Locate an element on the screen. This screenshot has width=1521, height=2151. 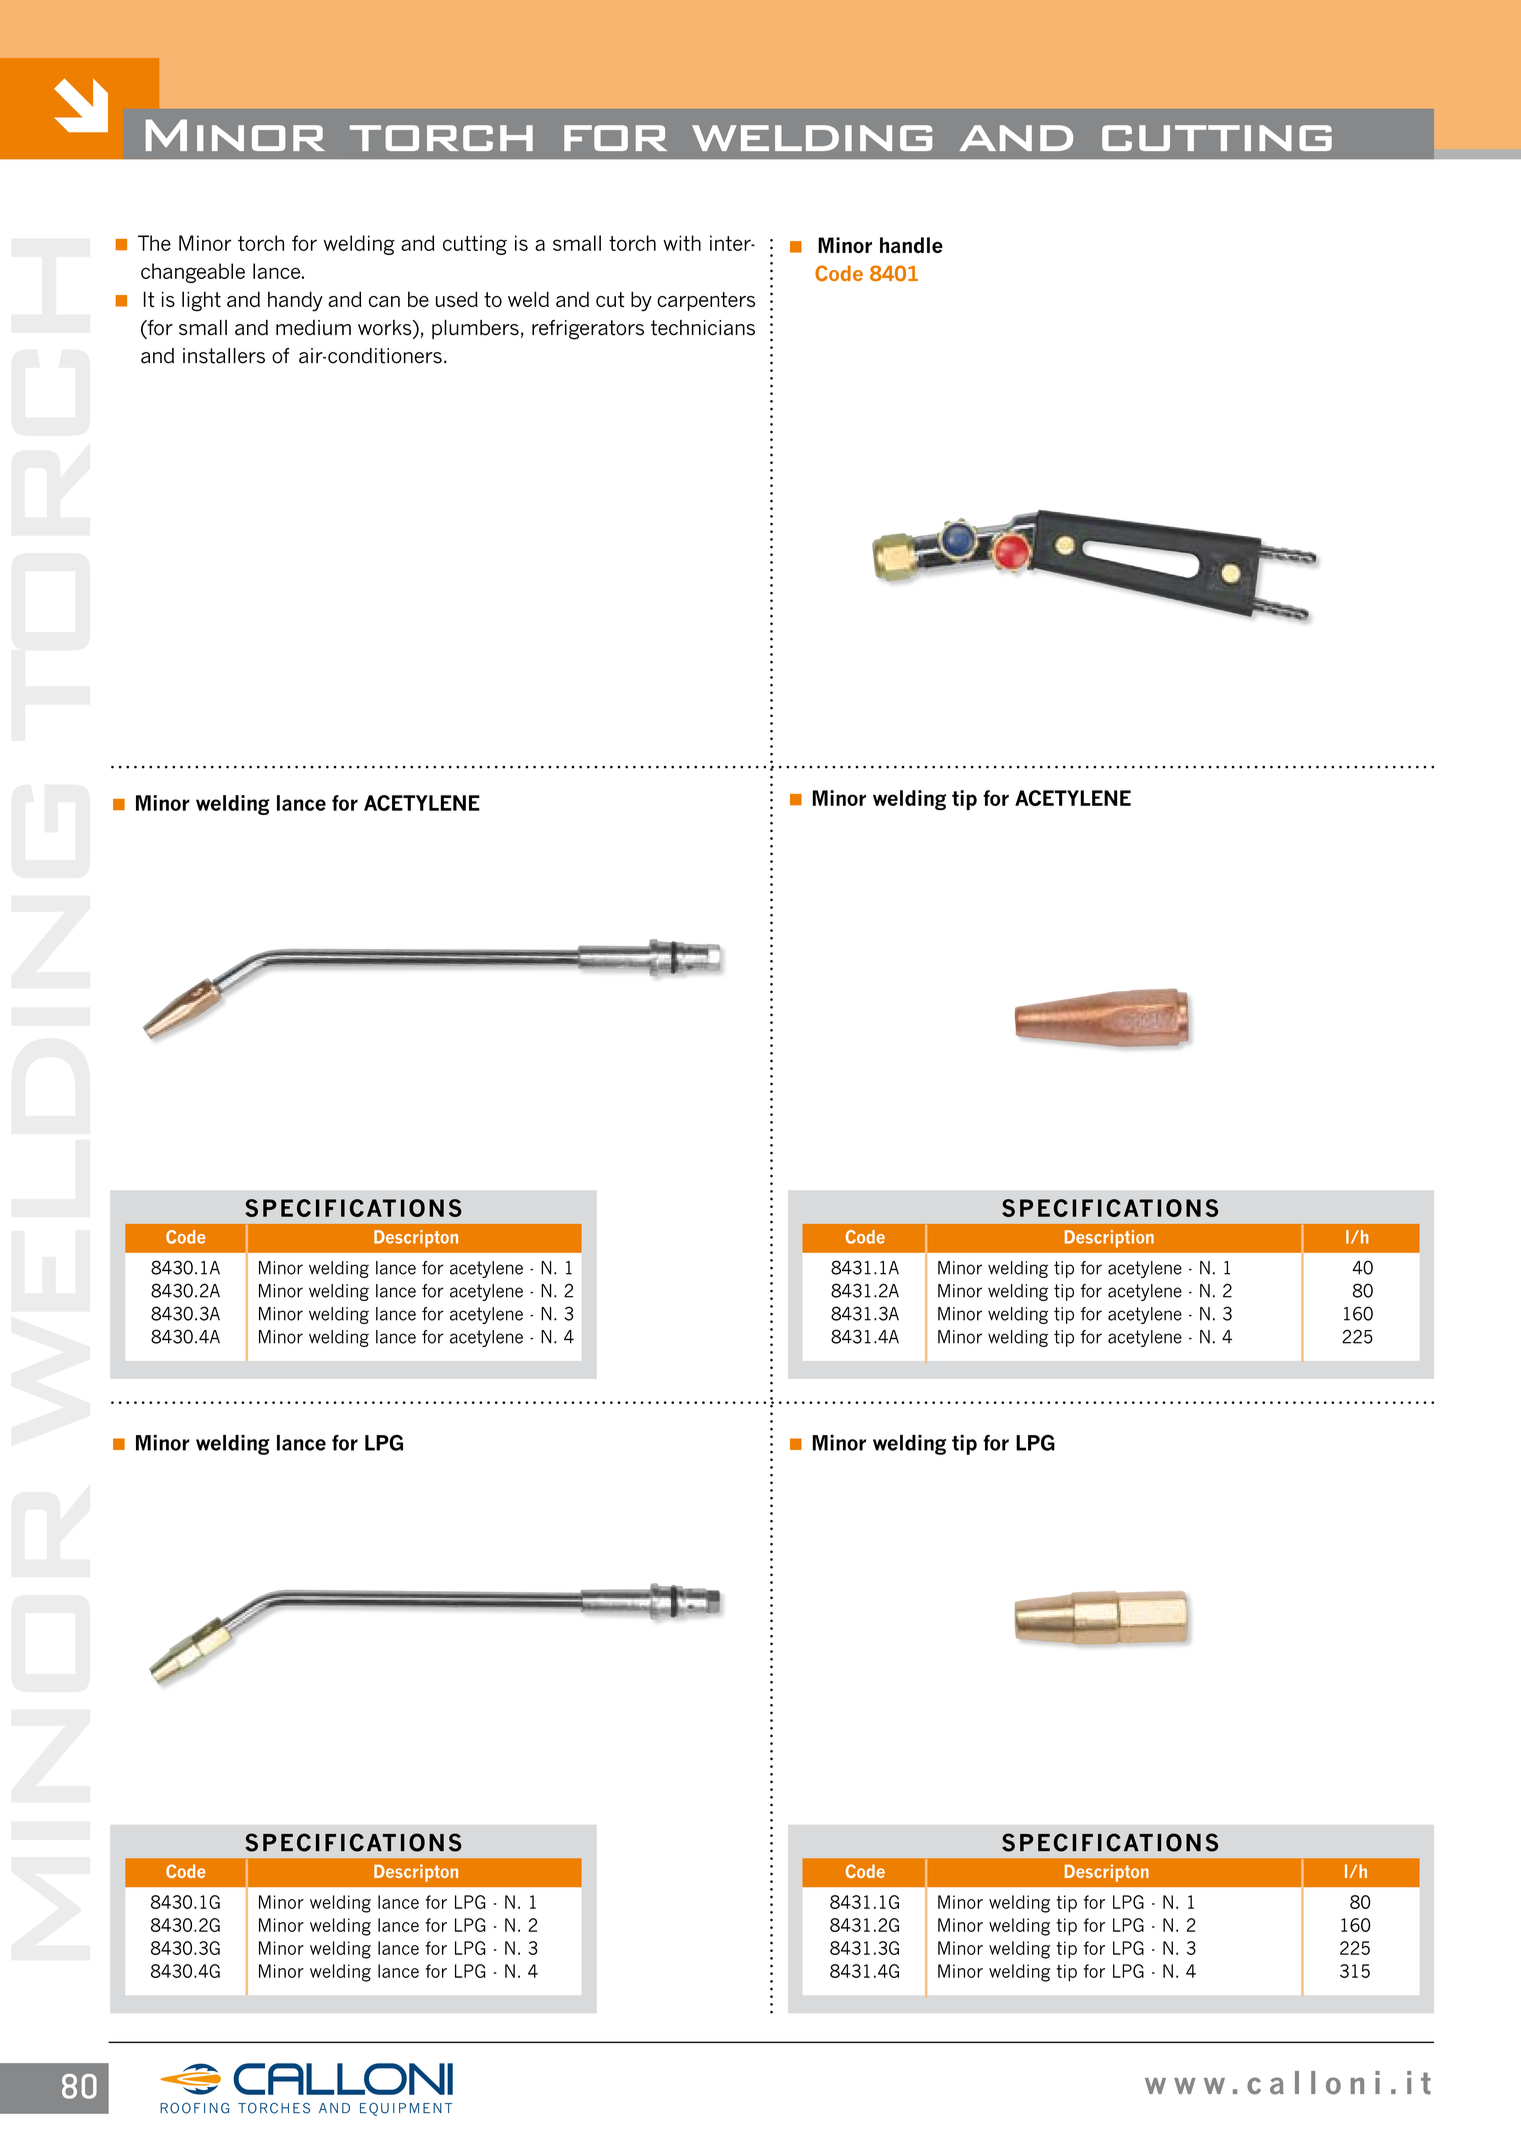
light is located at coordinates (201, 301).
